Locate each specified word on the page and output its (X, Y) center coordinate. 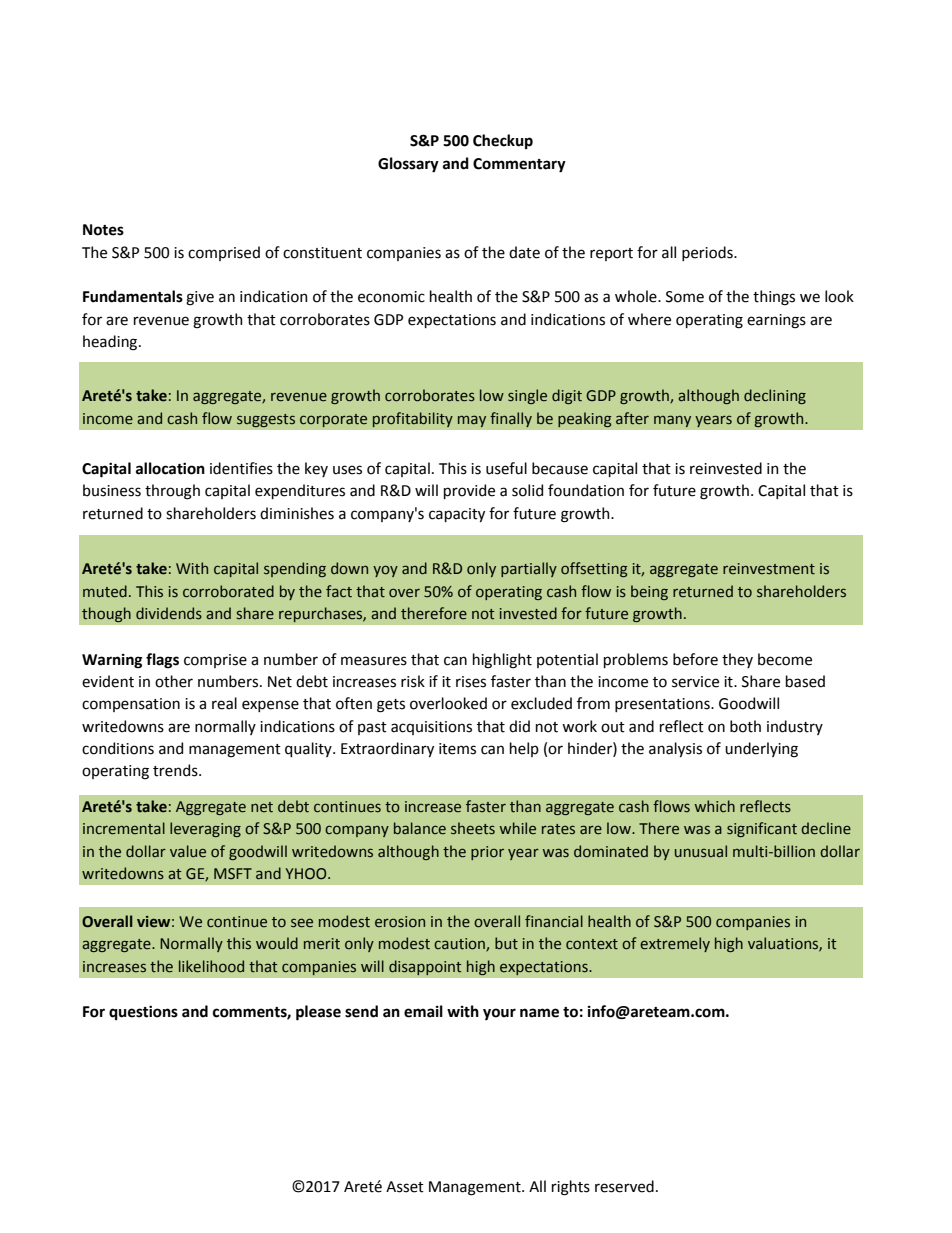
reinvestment (769, 569)
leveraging (205, 829)
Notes (103, 230)
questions (143, 1013)
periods (708, 253)
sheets (473, 828)
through (172, 492)
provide (469, 491)
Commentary (519, 165)
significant (762, 829)
